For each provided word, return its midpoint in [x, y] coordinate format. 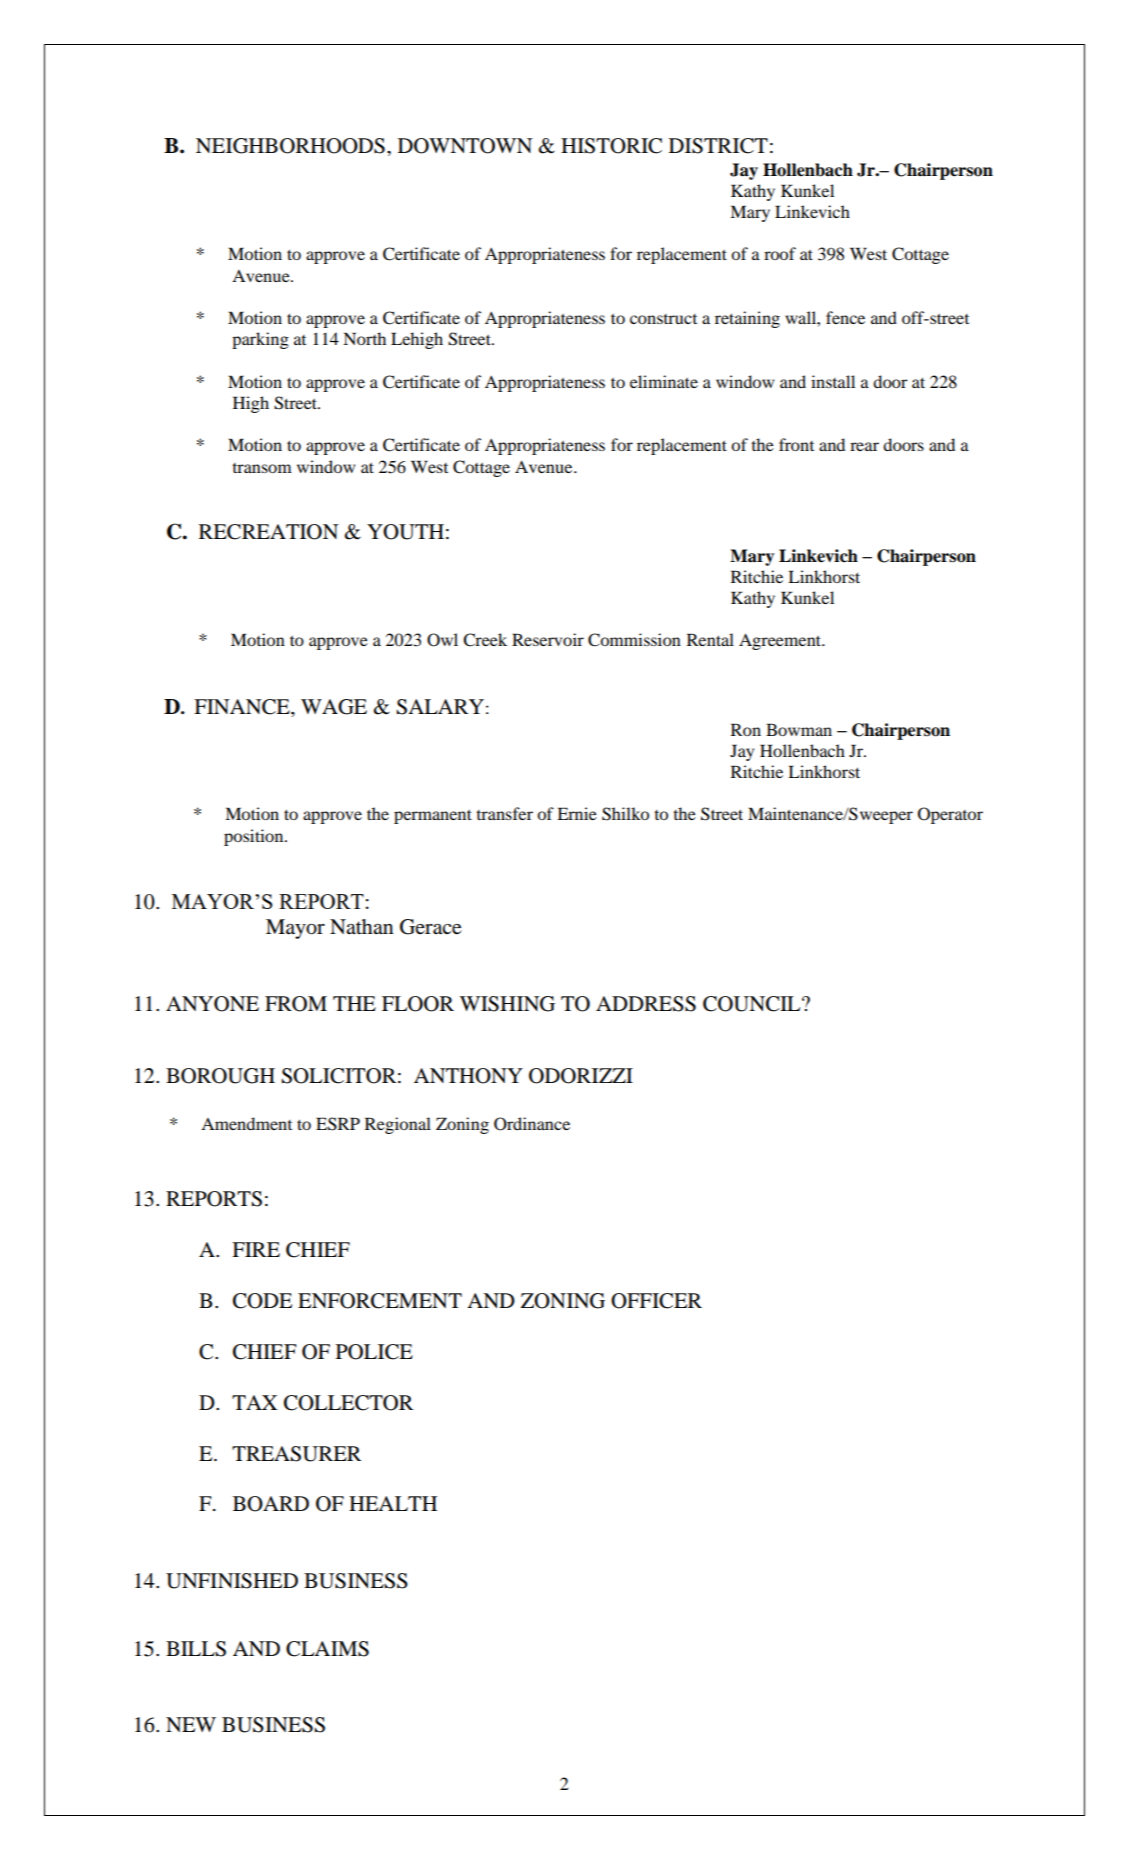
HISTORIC [611, 146]
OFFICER [656, 1301]
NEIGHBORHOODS [290, 146]
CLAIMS [327, 1649]
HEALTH [393, 1503]
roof [780, 253]
